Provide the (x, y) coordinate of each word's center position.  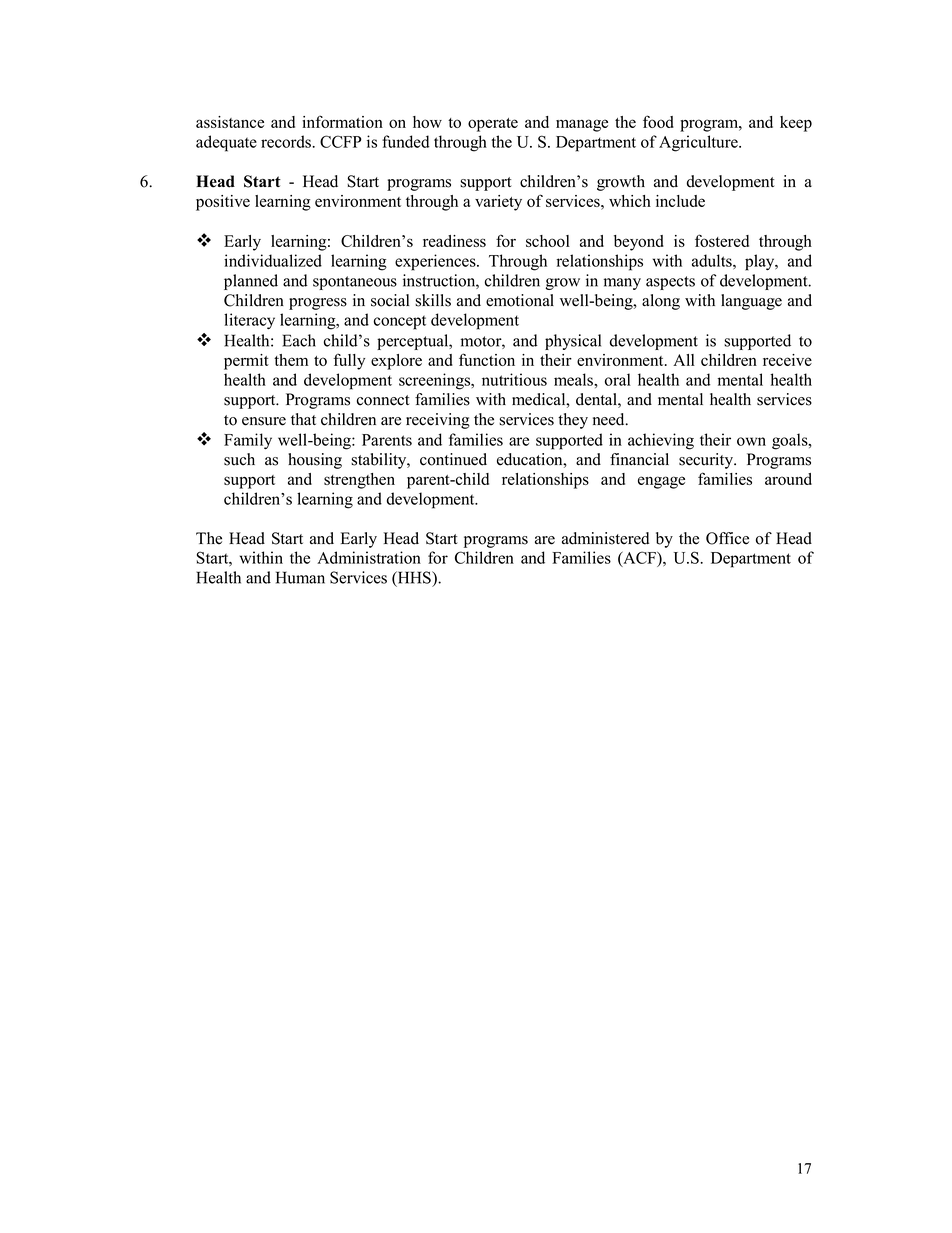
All (684, 360)
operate (493, 125)
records (287, 141)
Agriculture (699, 143)
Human (300, 577)
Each (299, 340)
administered (605, 538)
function (487, 359)
